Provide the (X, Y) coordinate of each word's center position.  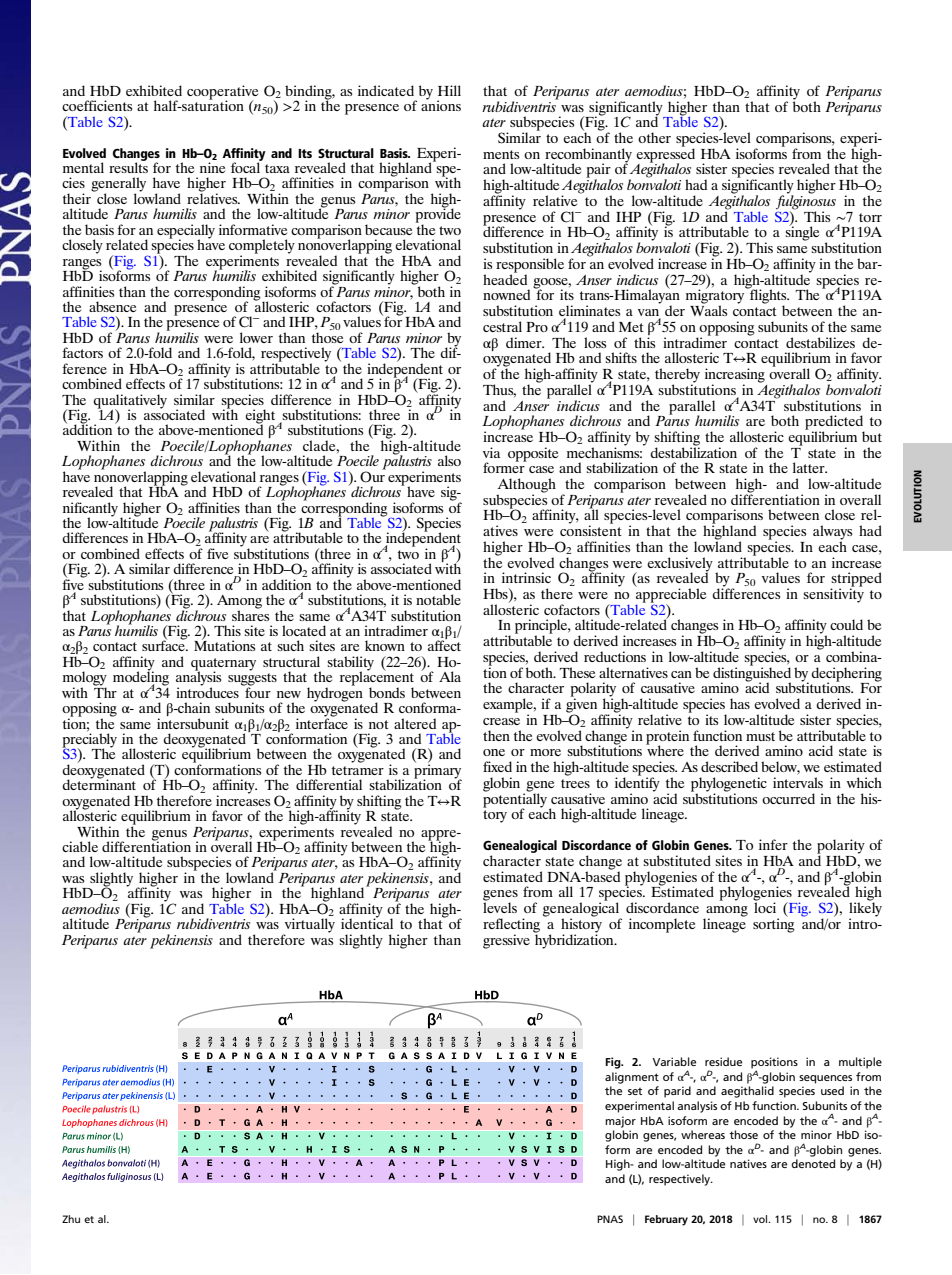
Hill (449, 90)
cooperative (222, 93)
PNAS (610, 1219)
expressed (665, 155)
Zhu (71, 1219)
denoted (813, 1163)
